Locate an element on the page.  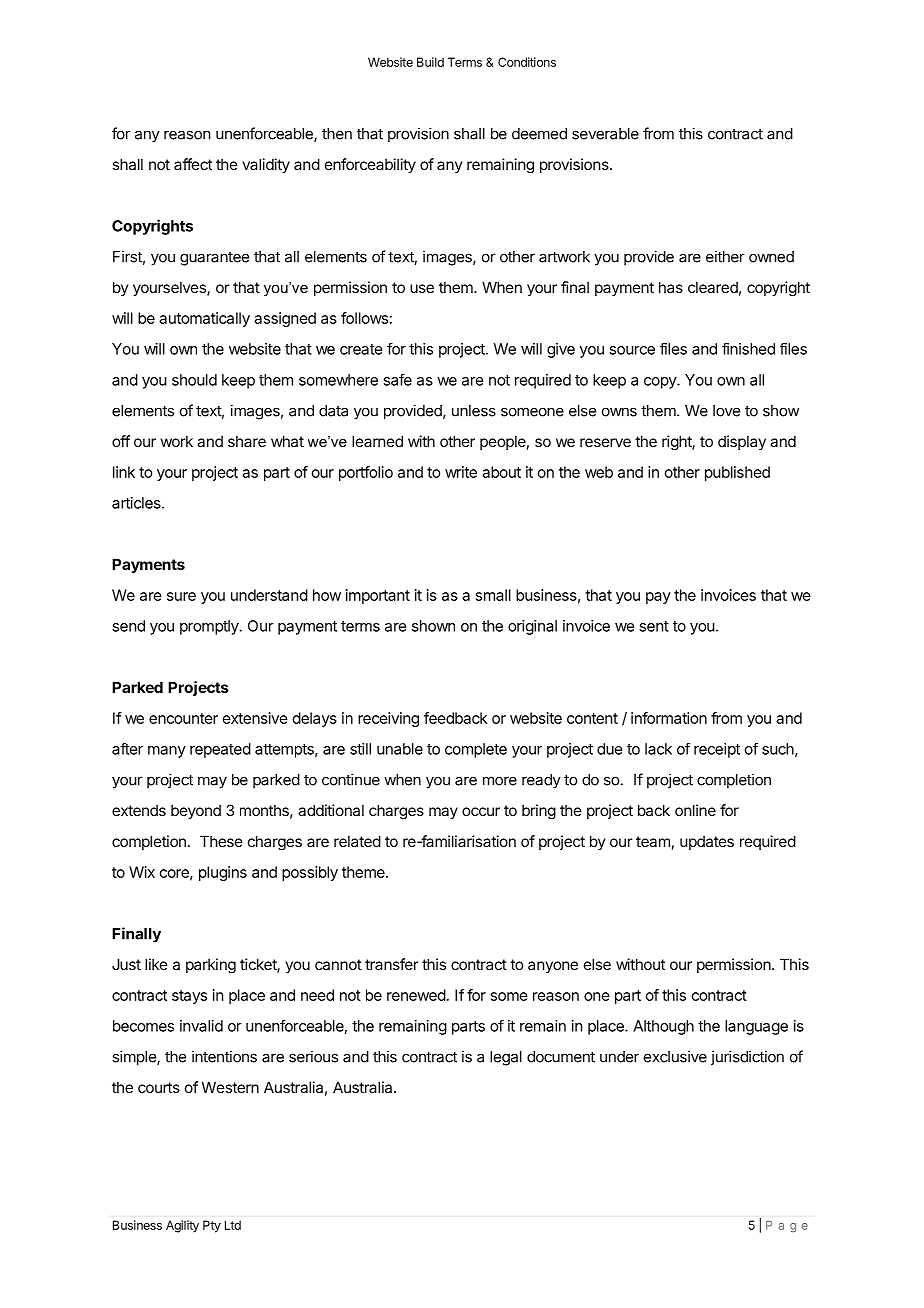
safe is located at coordinates (397, 379).
